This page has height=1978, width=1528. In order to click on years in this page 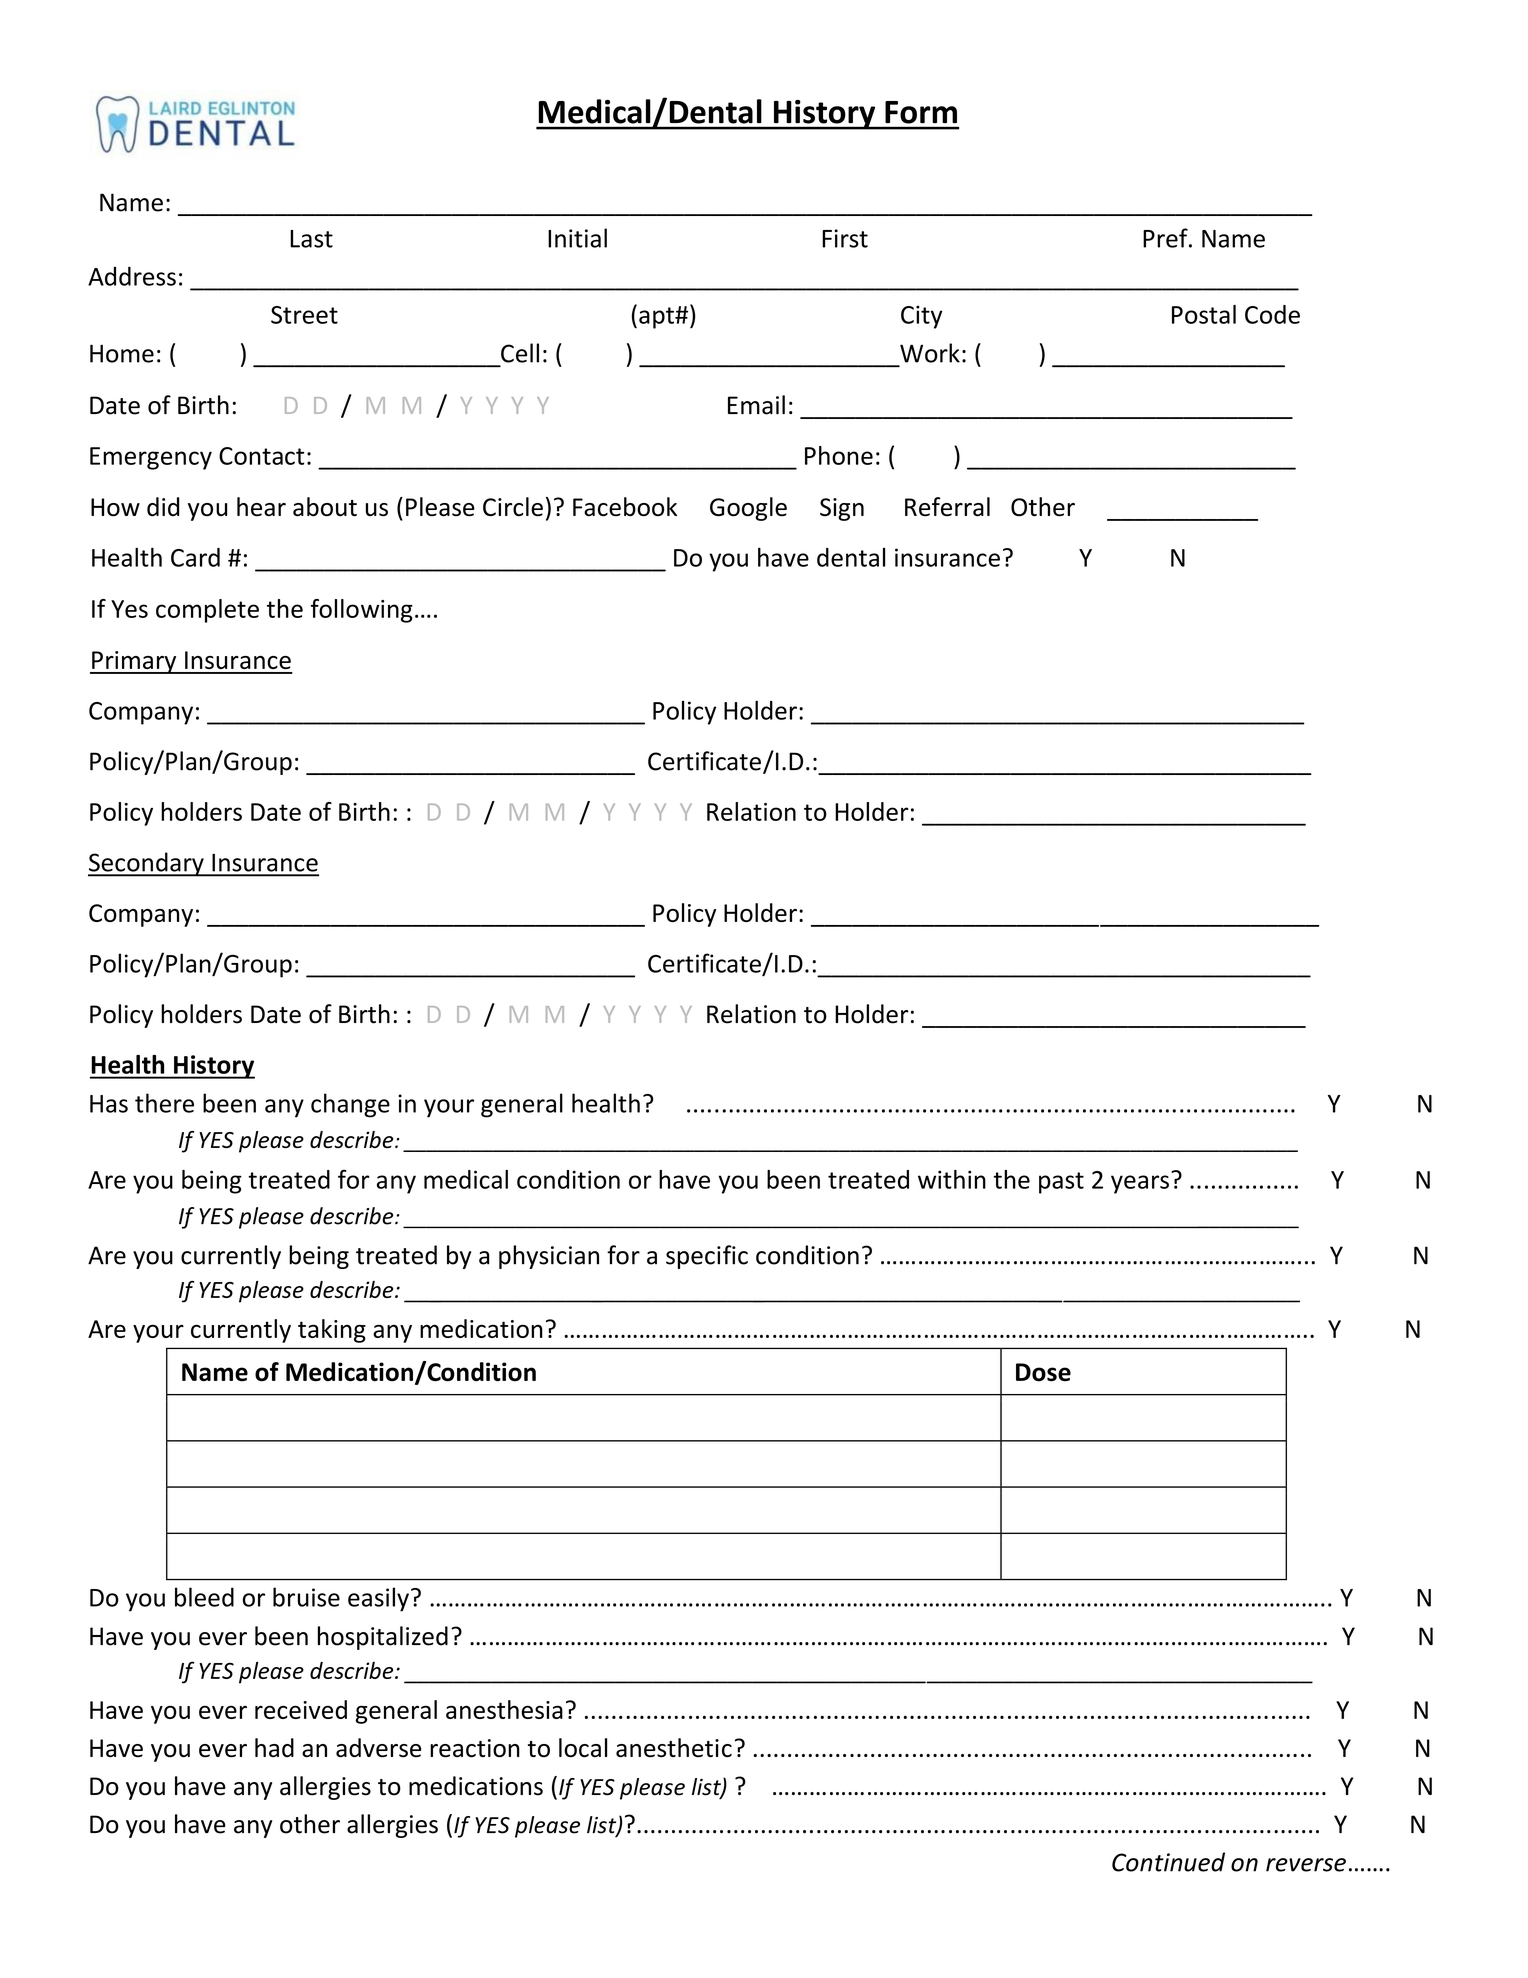, I will do `click(1140, 1184)`.
